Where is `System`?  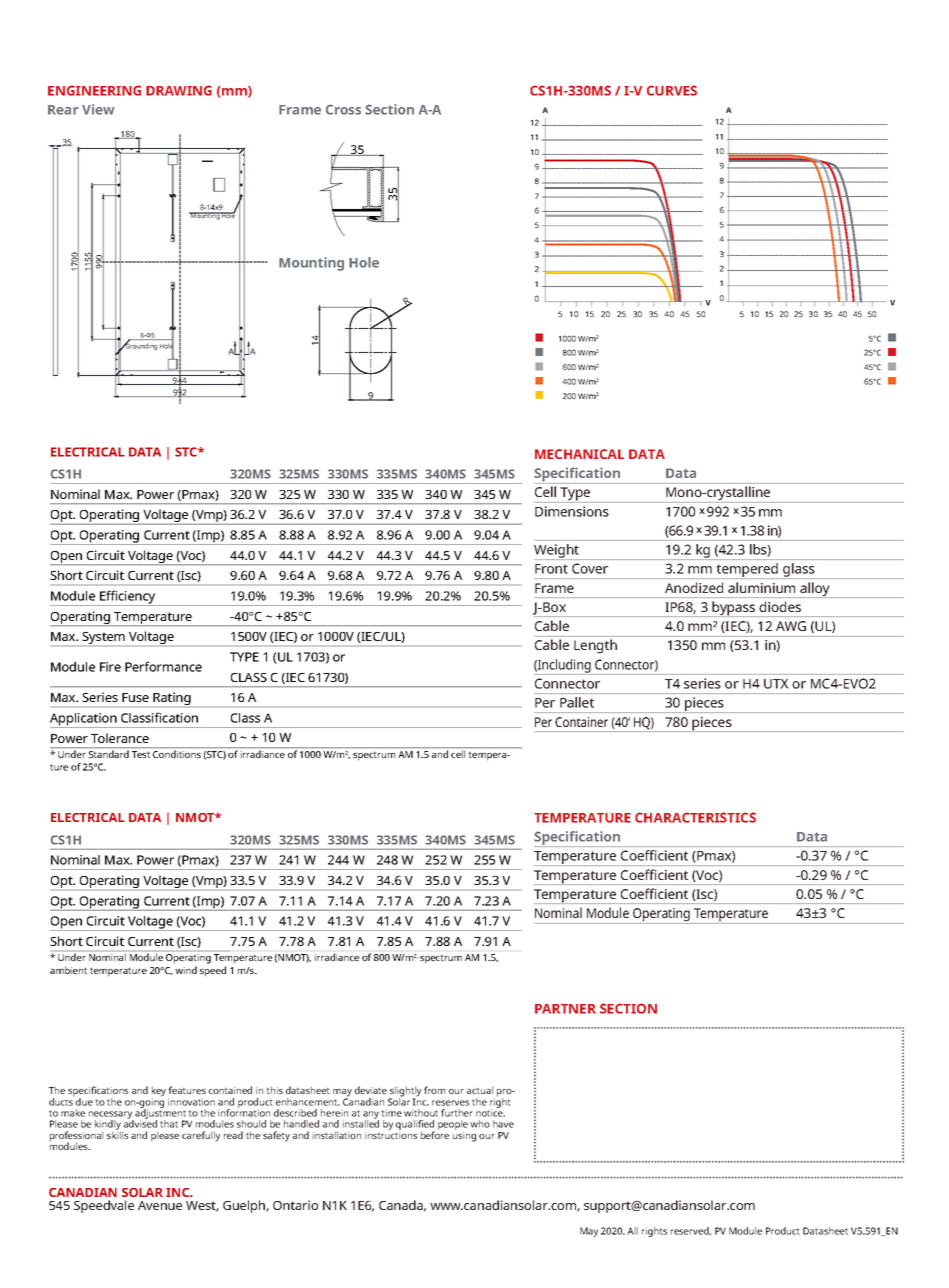
System is located at coordinates (103, 638).
